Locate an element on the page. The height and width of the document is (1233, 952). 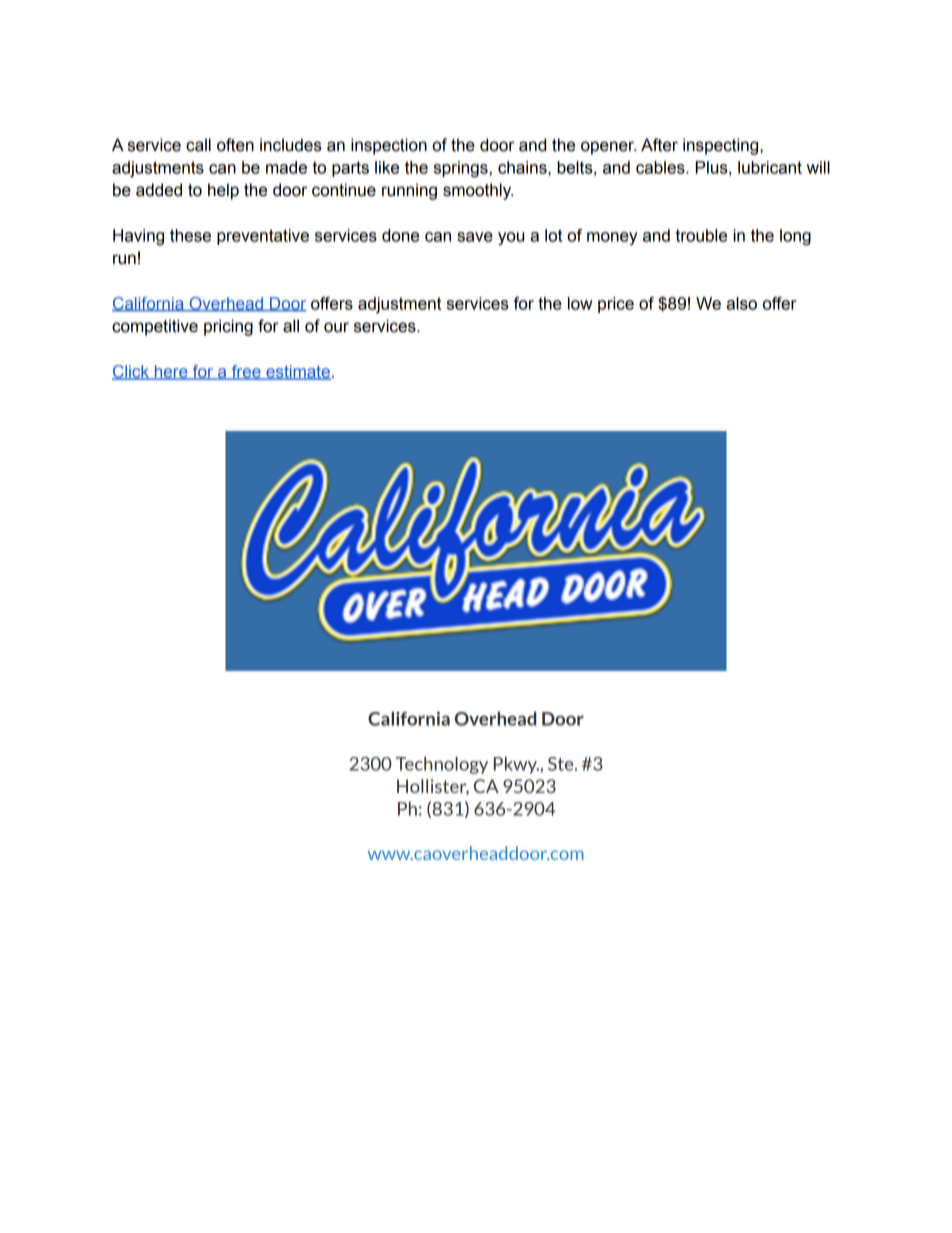
free is located at coordinates (246, 372).
